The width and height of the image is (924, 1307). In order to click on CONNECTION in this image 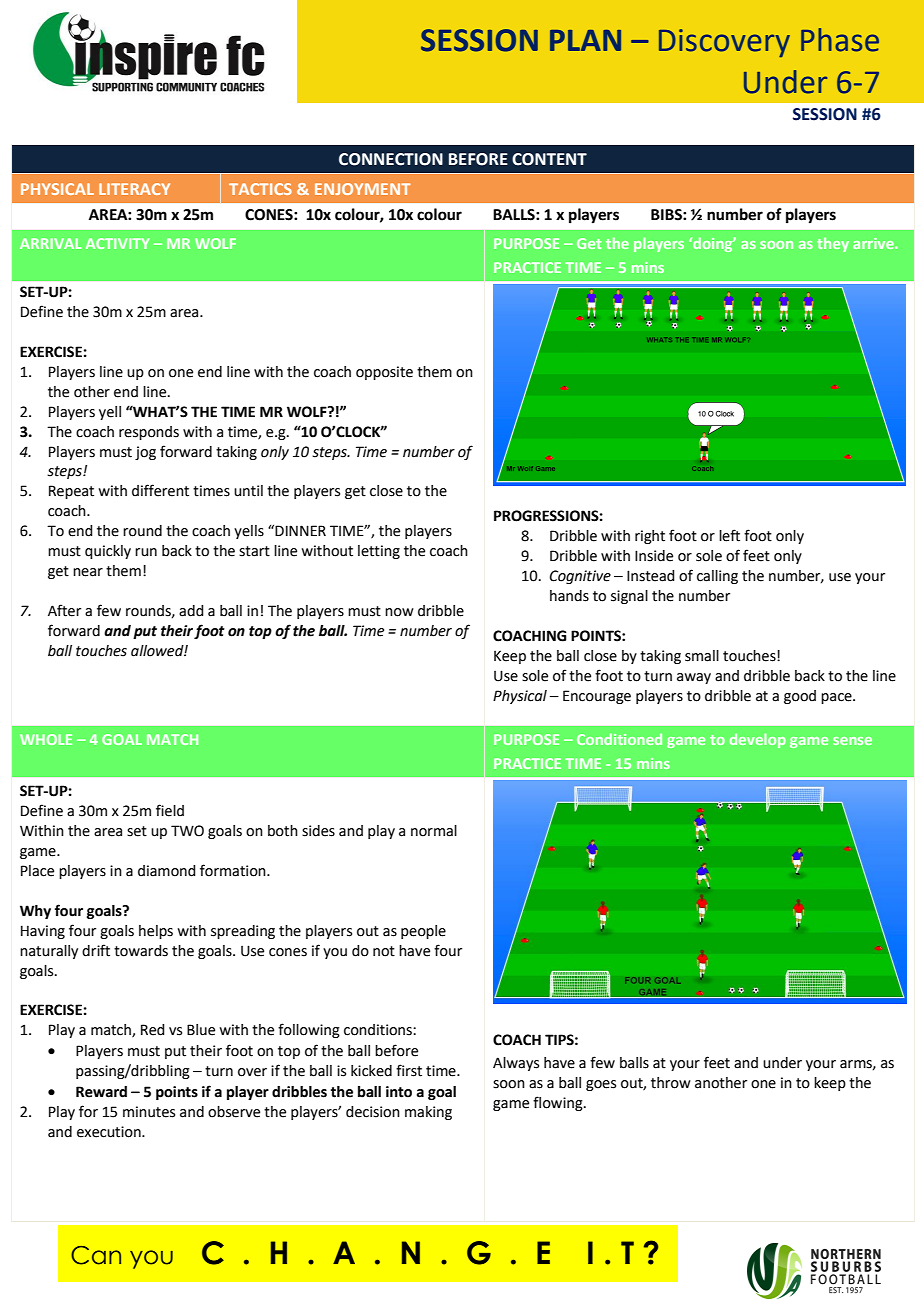, I will do `click(391, 159)`.
